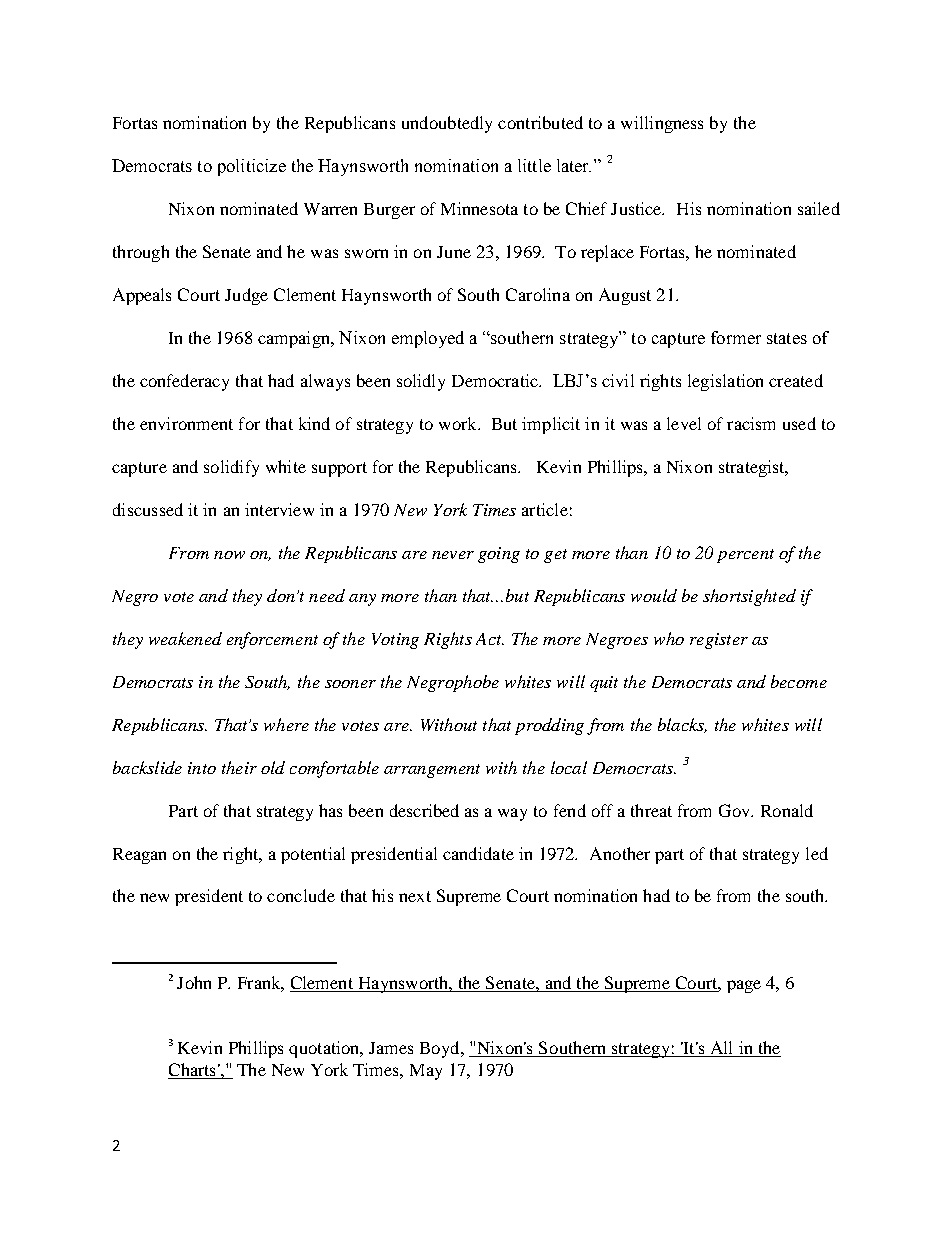  I want to click on now, so click(229, 555).
